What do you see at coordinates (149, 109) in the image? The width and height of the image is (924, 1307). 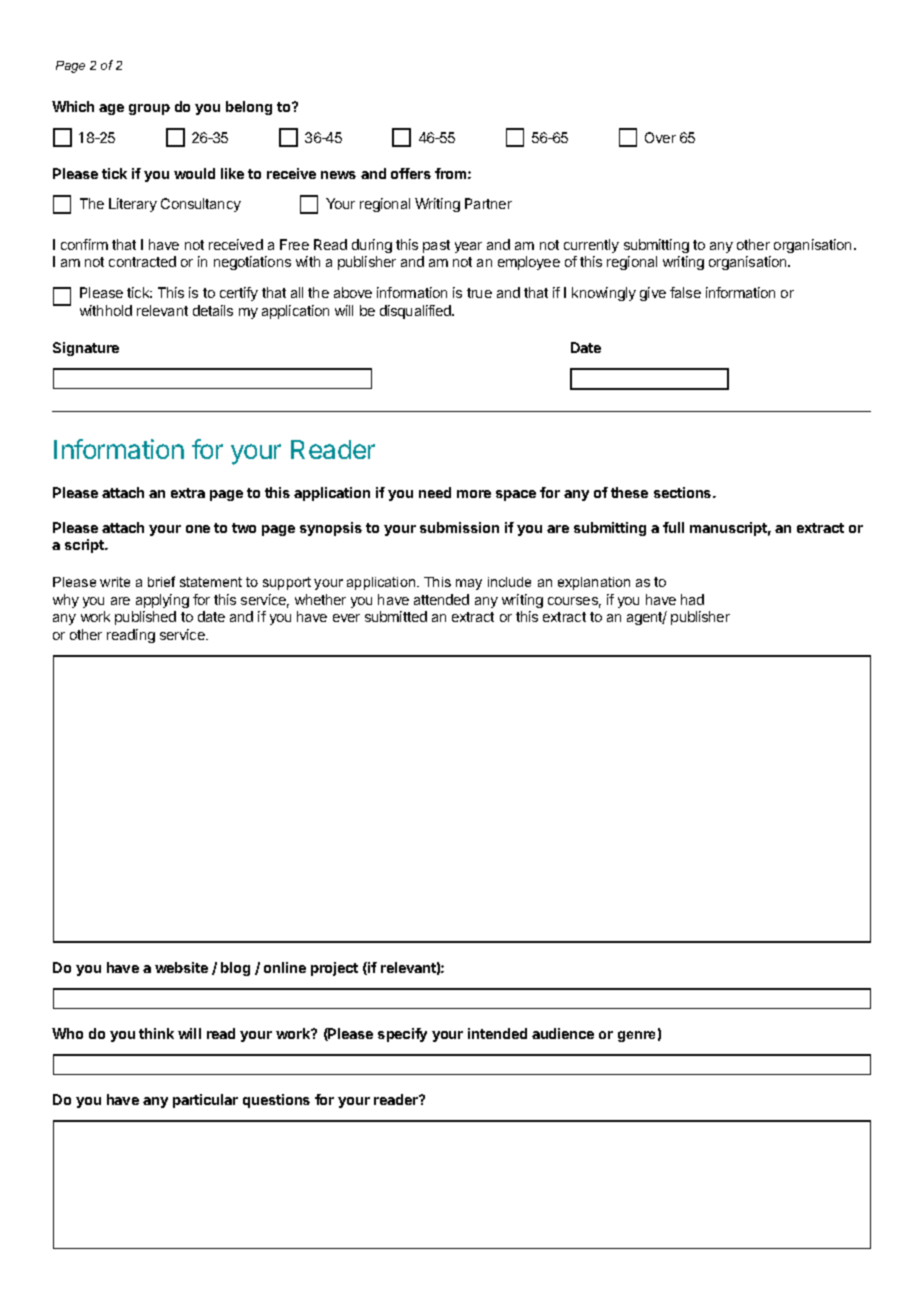 I see `group` at bounding box center [149, 109].
